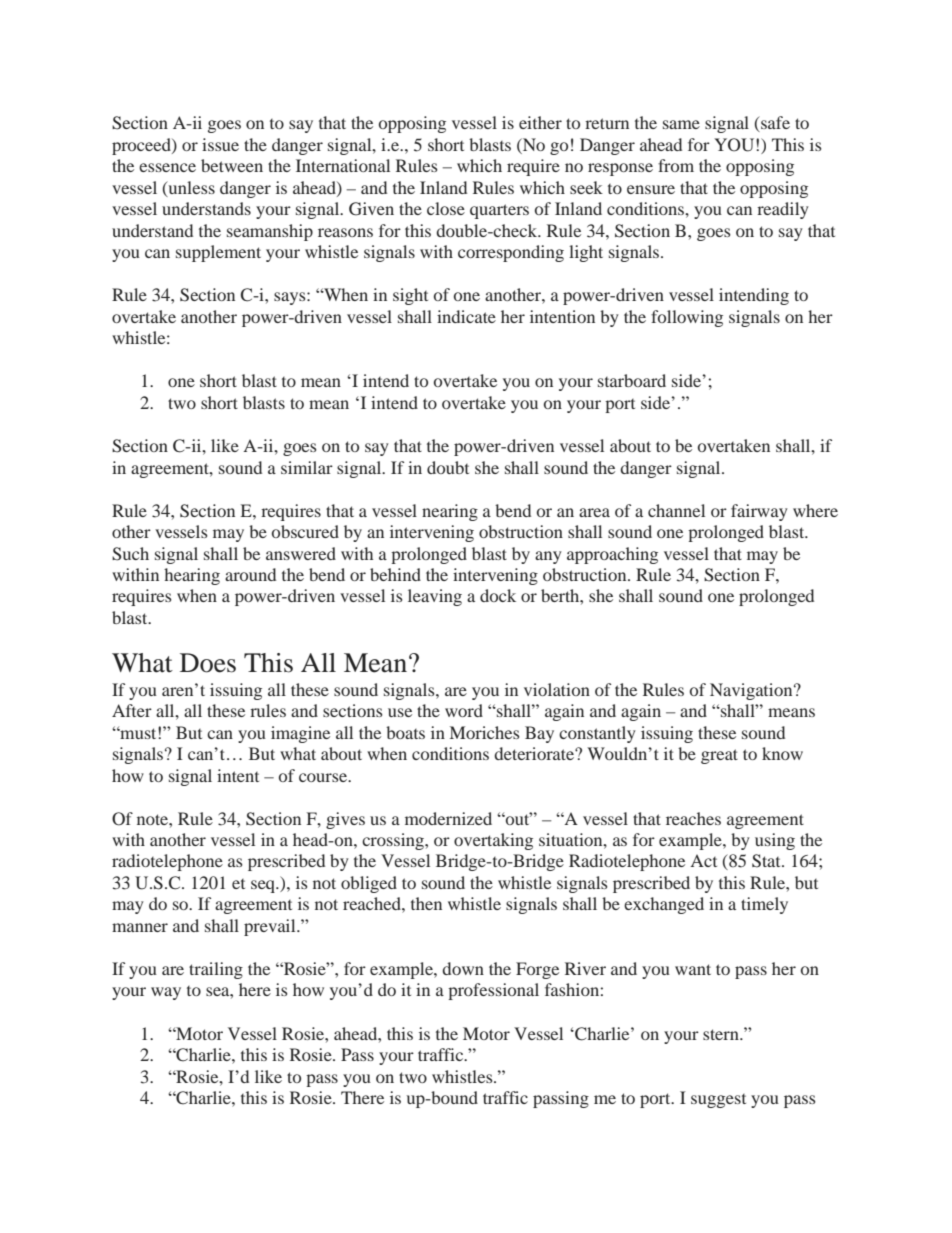 The image size is (952, 1233). I want to click on imagine, so click(300, 734).
